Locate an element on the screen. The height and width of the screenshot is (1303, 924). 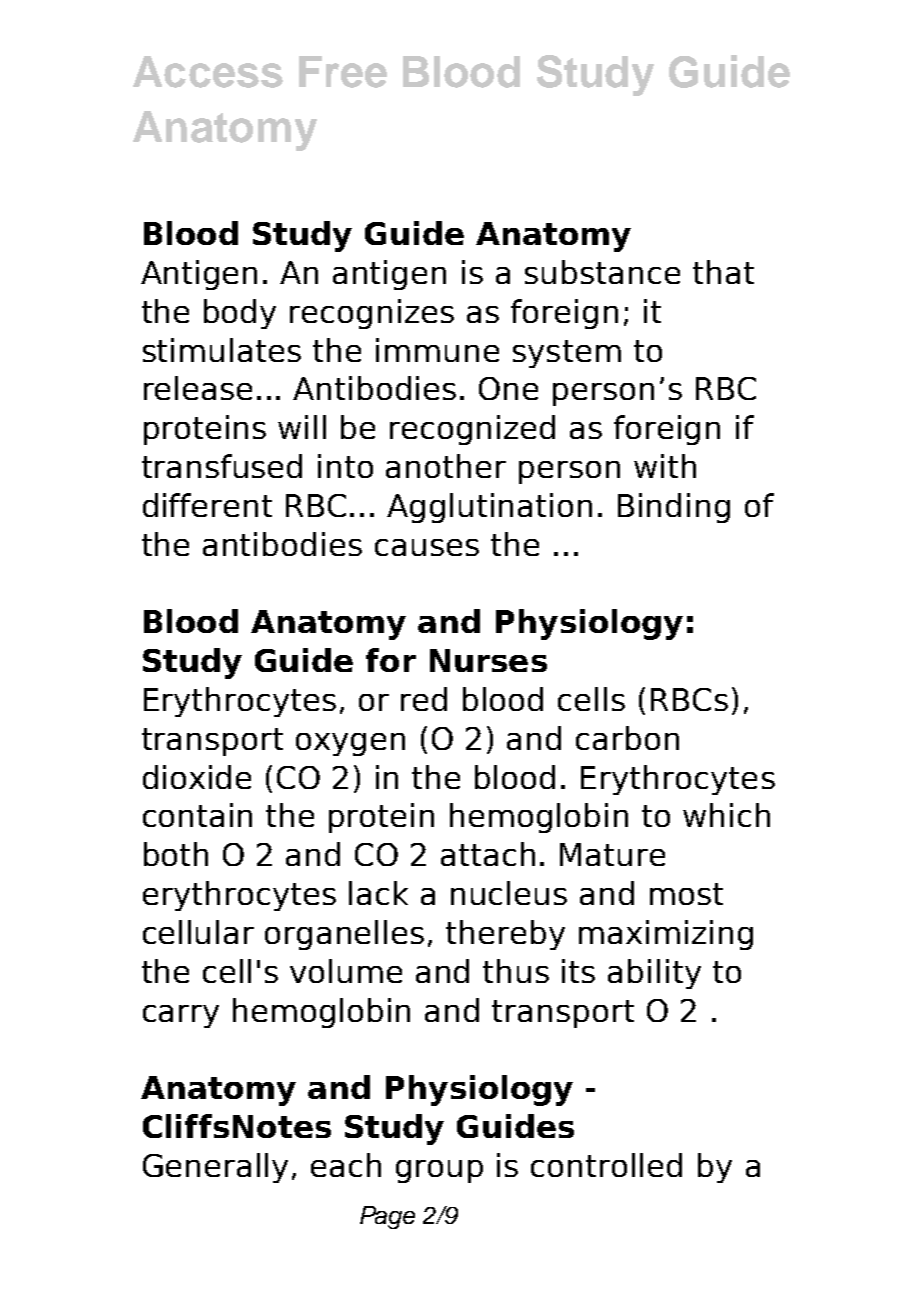
Access is located at coordinates (208, 72).
